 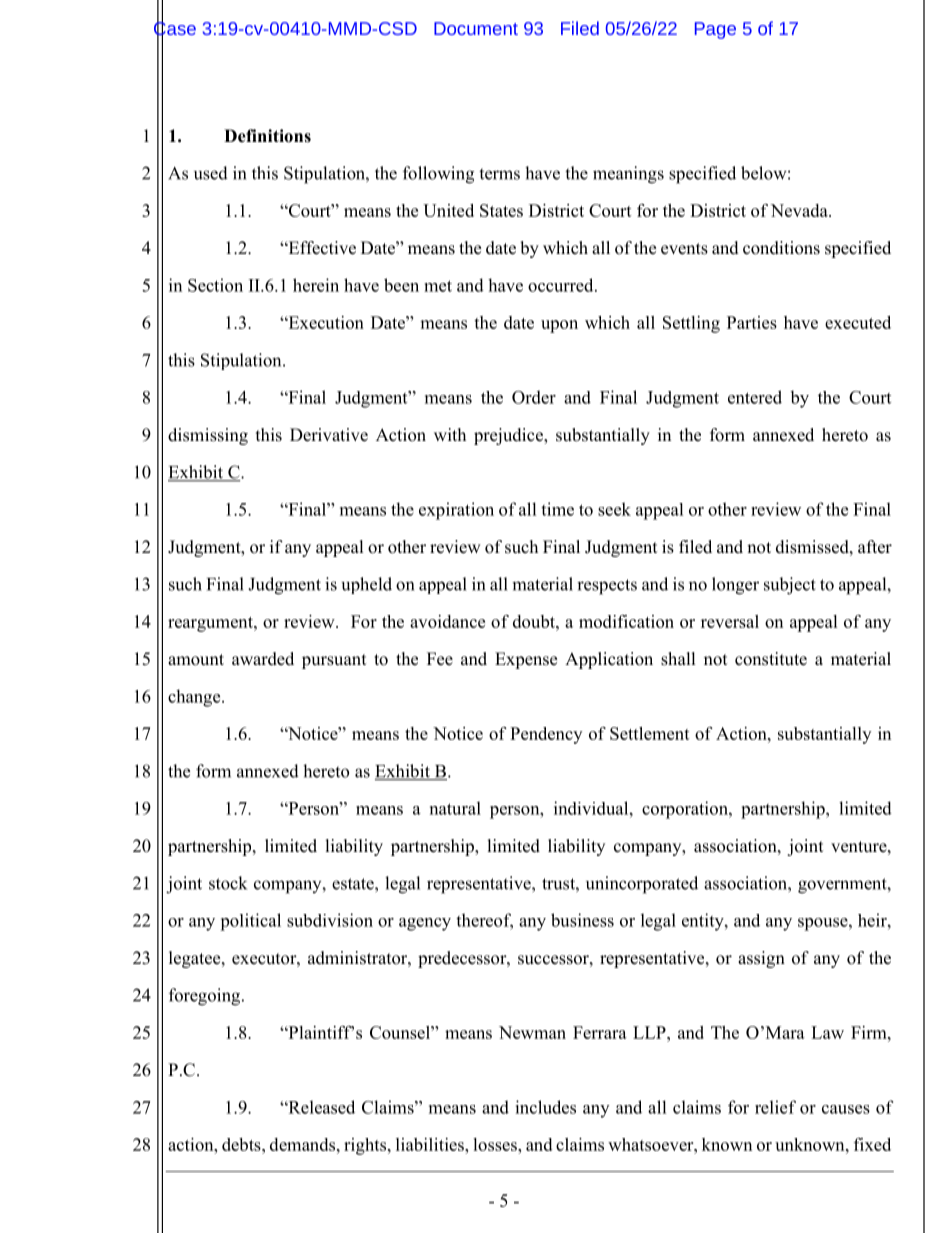 I want to click on awarded, so click(x=263, y=659).
